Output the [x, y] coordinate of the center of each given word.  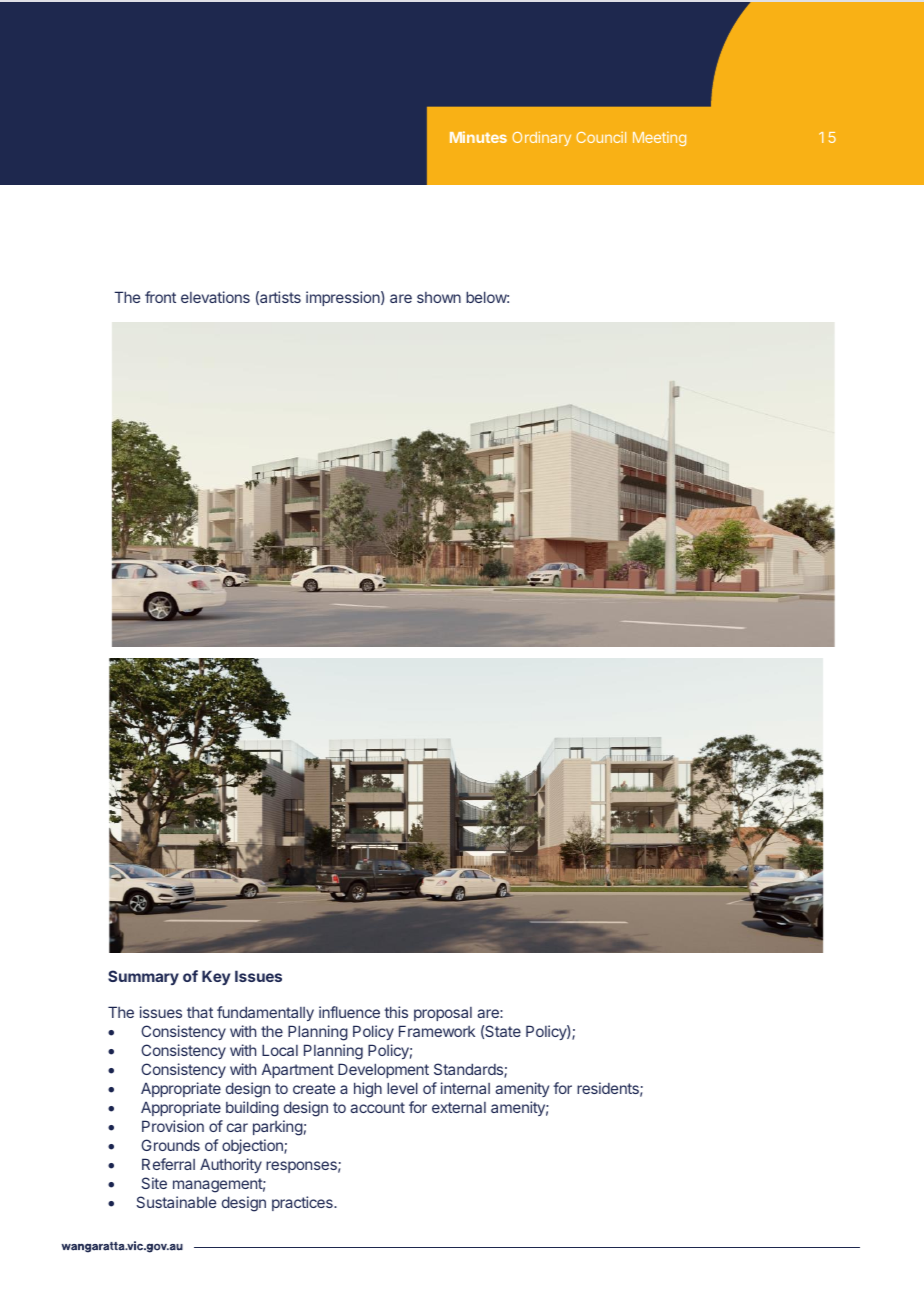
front [160, 297]
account [377, 1107]
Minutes [478, 137]
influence [349, 1012]
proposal [443, 1014]
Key [216, 977]
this [396, 1012]
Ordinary [541, 138]
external [459, 1107]
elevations [215, 297]
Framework [437, 1031]
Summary [143, 977]
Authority [231, 1165]
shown [439, 297]
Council [601, 137]
